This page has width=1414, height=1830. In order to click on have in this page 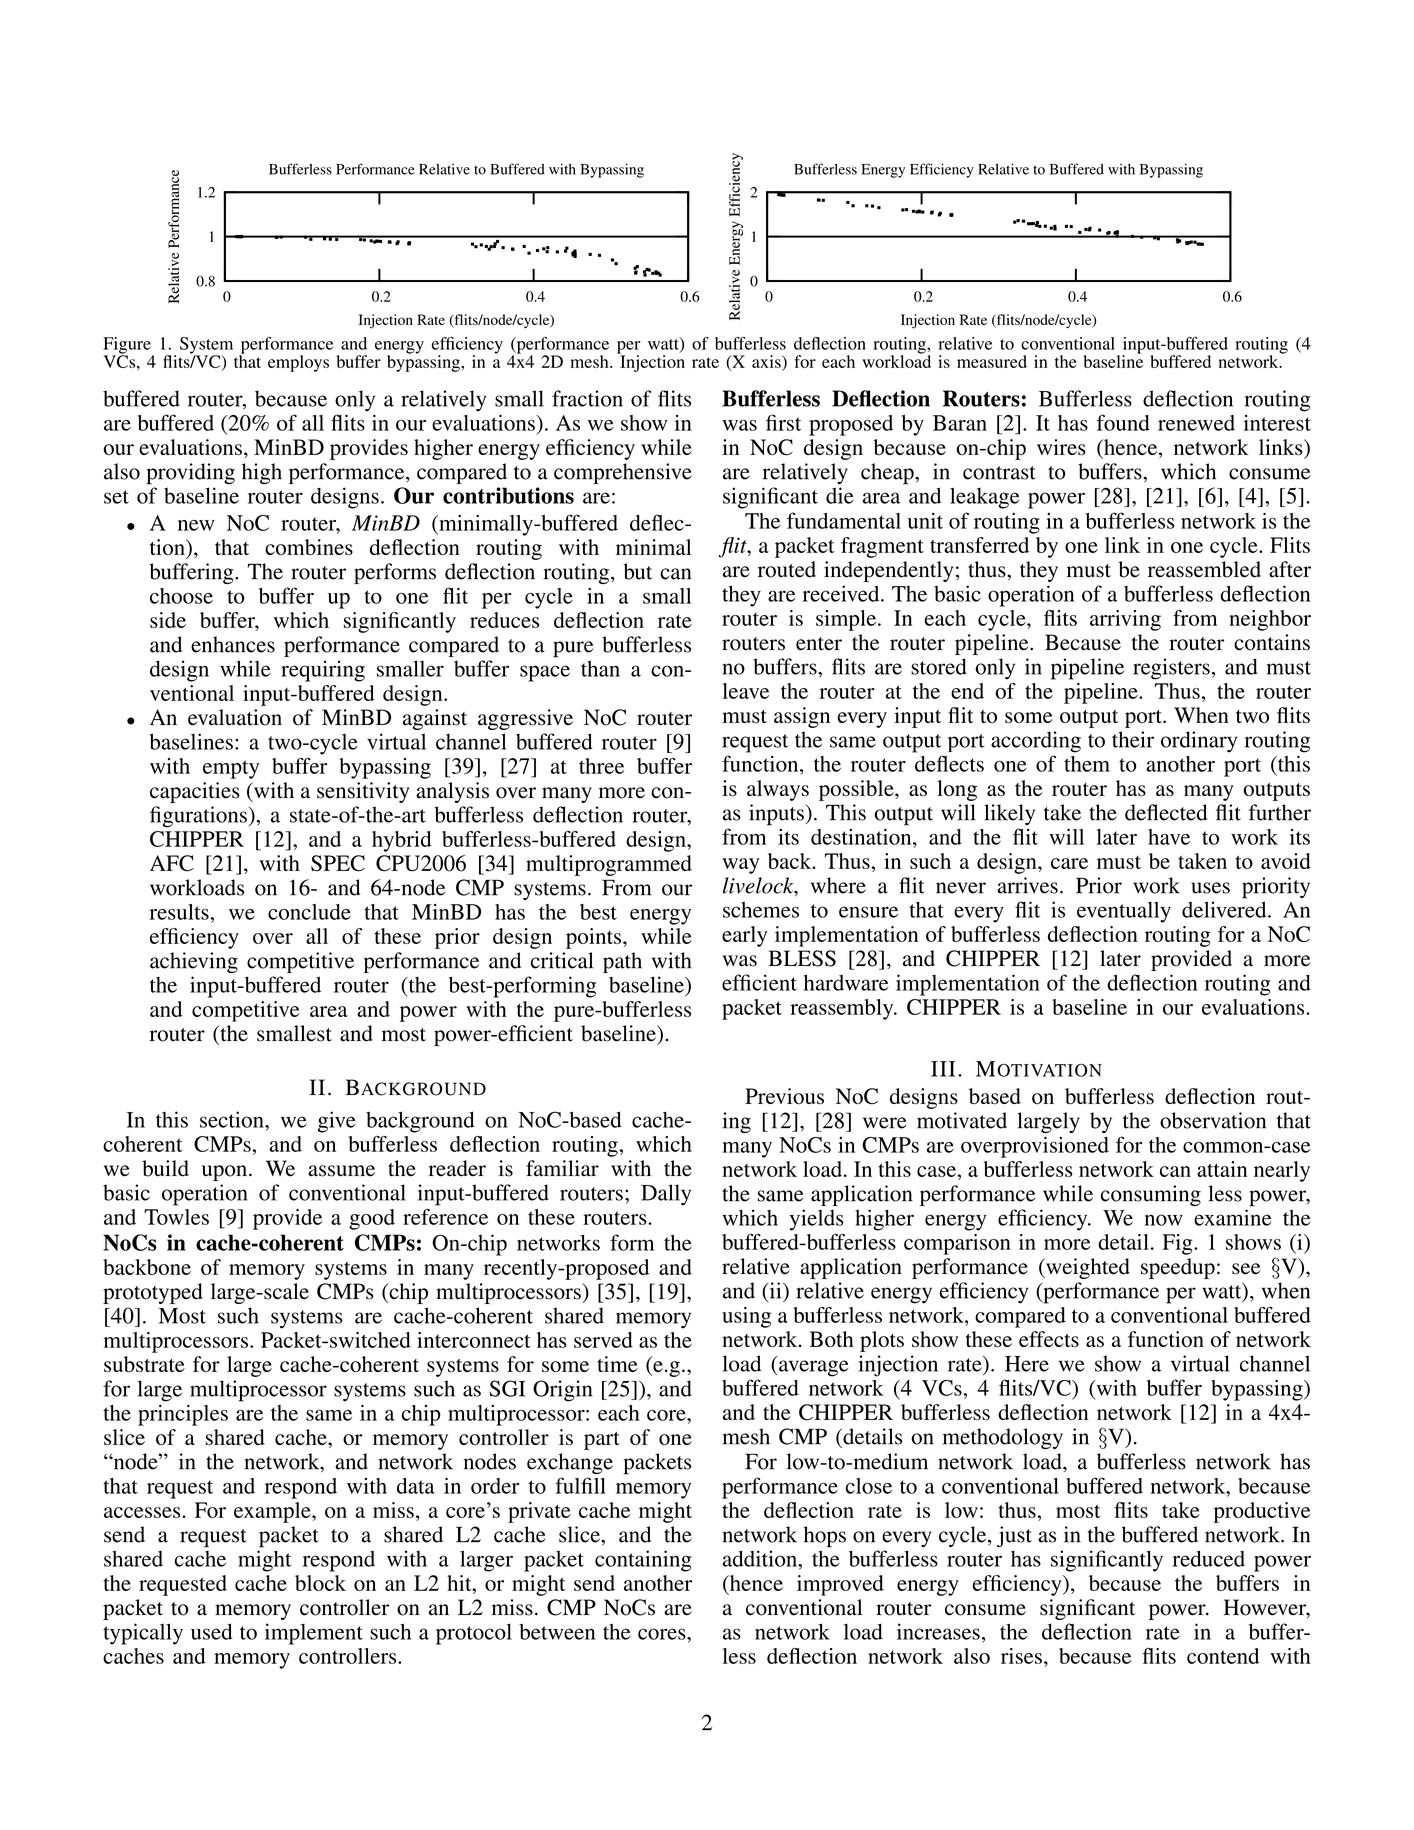, I will do `click(1169, 837)`.
